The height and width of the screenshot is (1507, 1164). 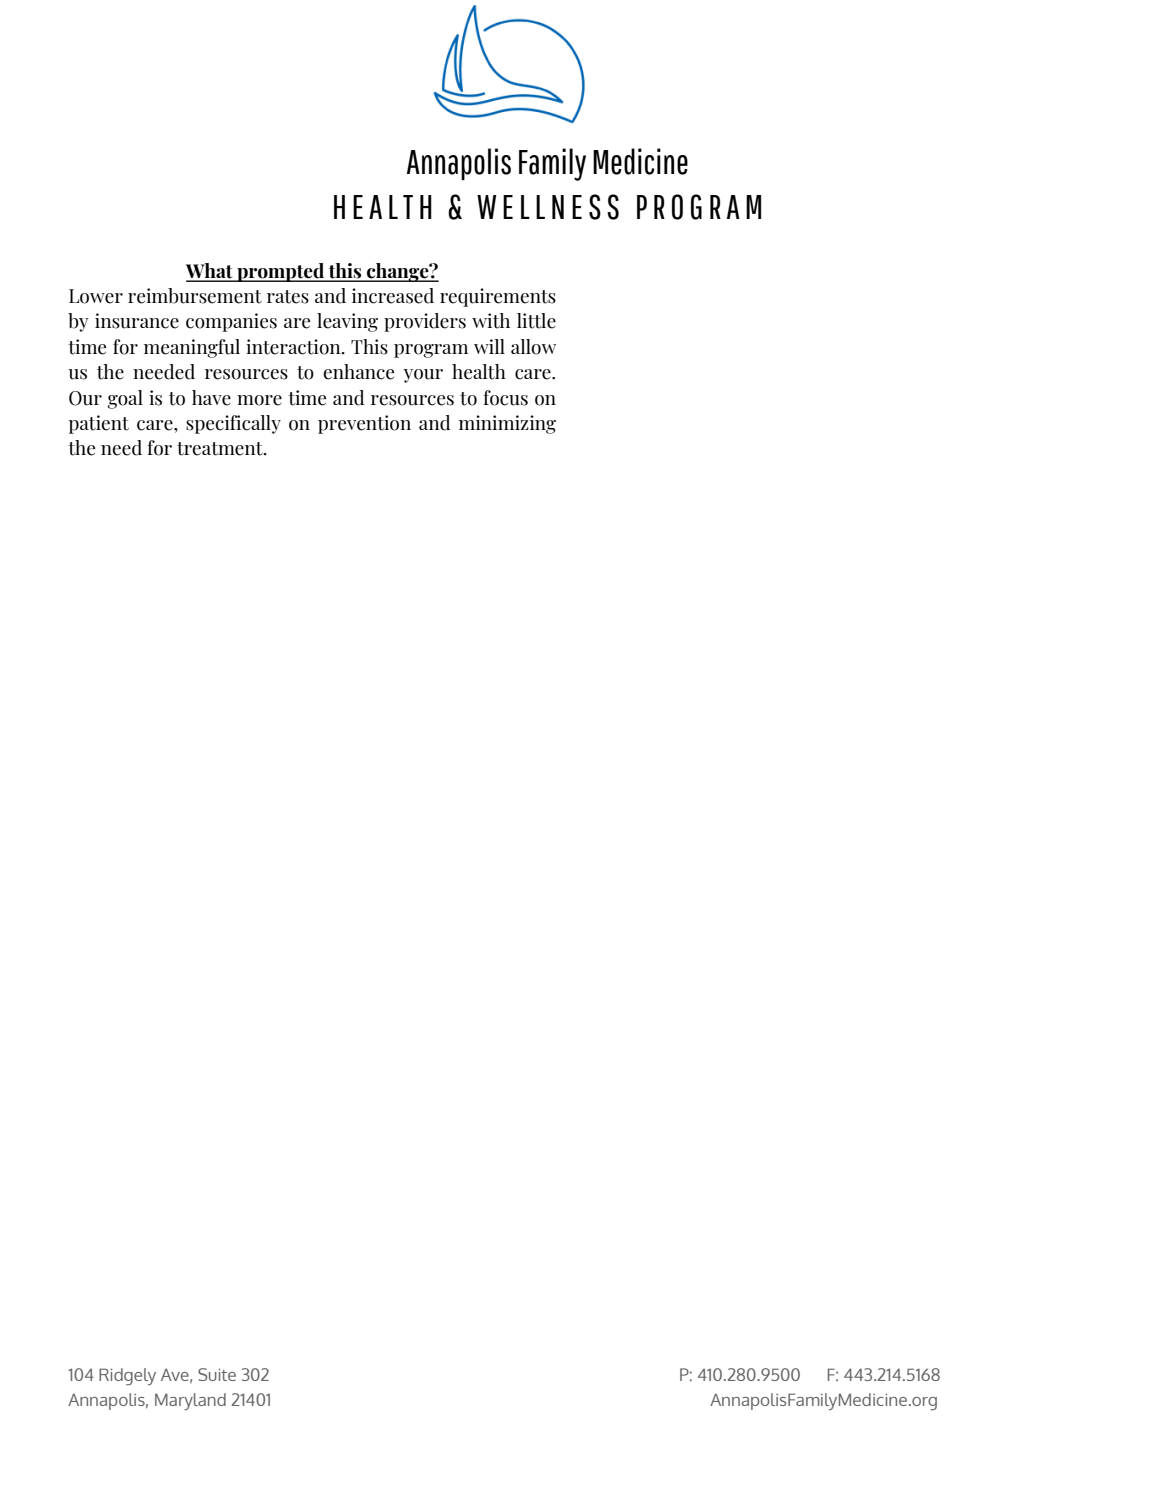 What do you see at coordinates (137, 321) in the screenshot?
I see `insurance` at bounding box center [137, 321].
